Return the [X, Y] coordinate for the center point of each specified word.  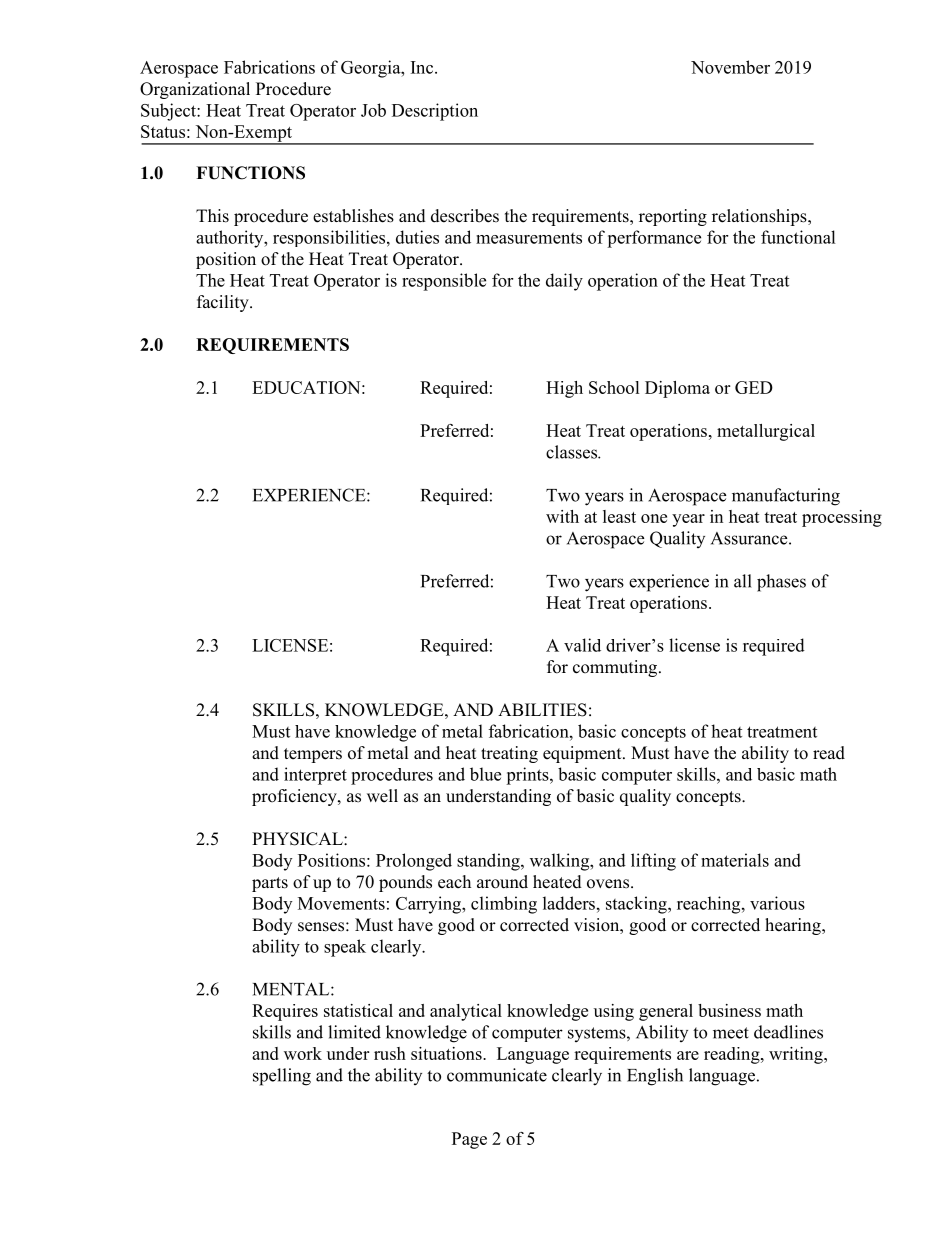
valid [582, 645]
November [730, 67]
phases [781, 583]
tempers [313, 755]
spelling [282, 1077]
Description [435, 112]
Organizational [195, 90]
